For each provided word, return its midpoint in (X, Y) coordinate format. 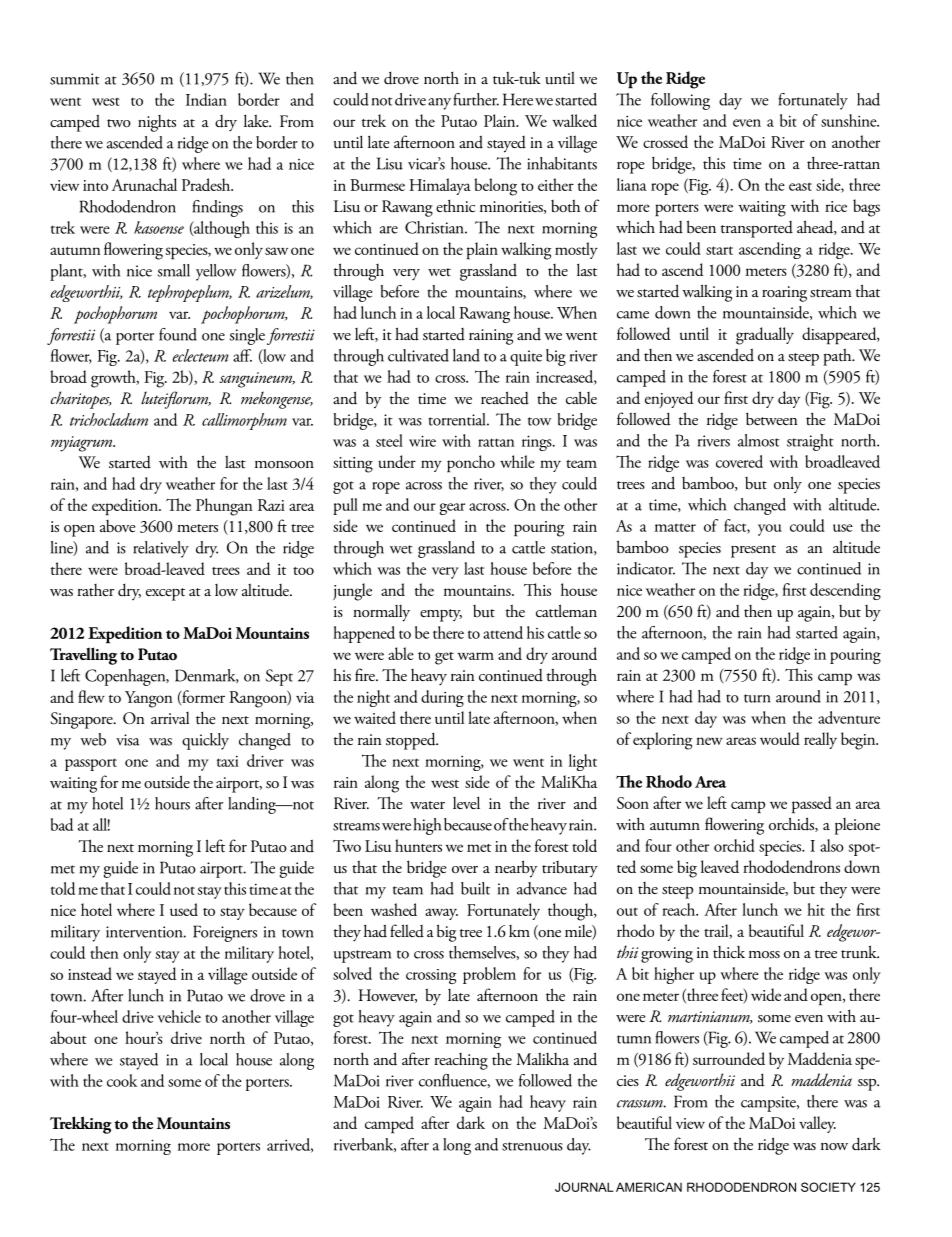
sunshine (850, 120)
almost (759, 440)
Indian (206, 99)
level (466, 802)
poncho (471, 464)
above (117, 526)
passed (812, 805)
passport (91, 764)
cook (122, 1080)
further (476, 99)
